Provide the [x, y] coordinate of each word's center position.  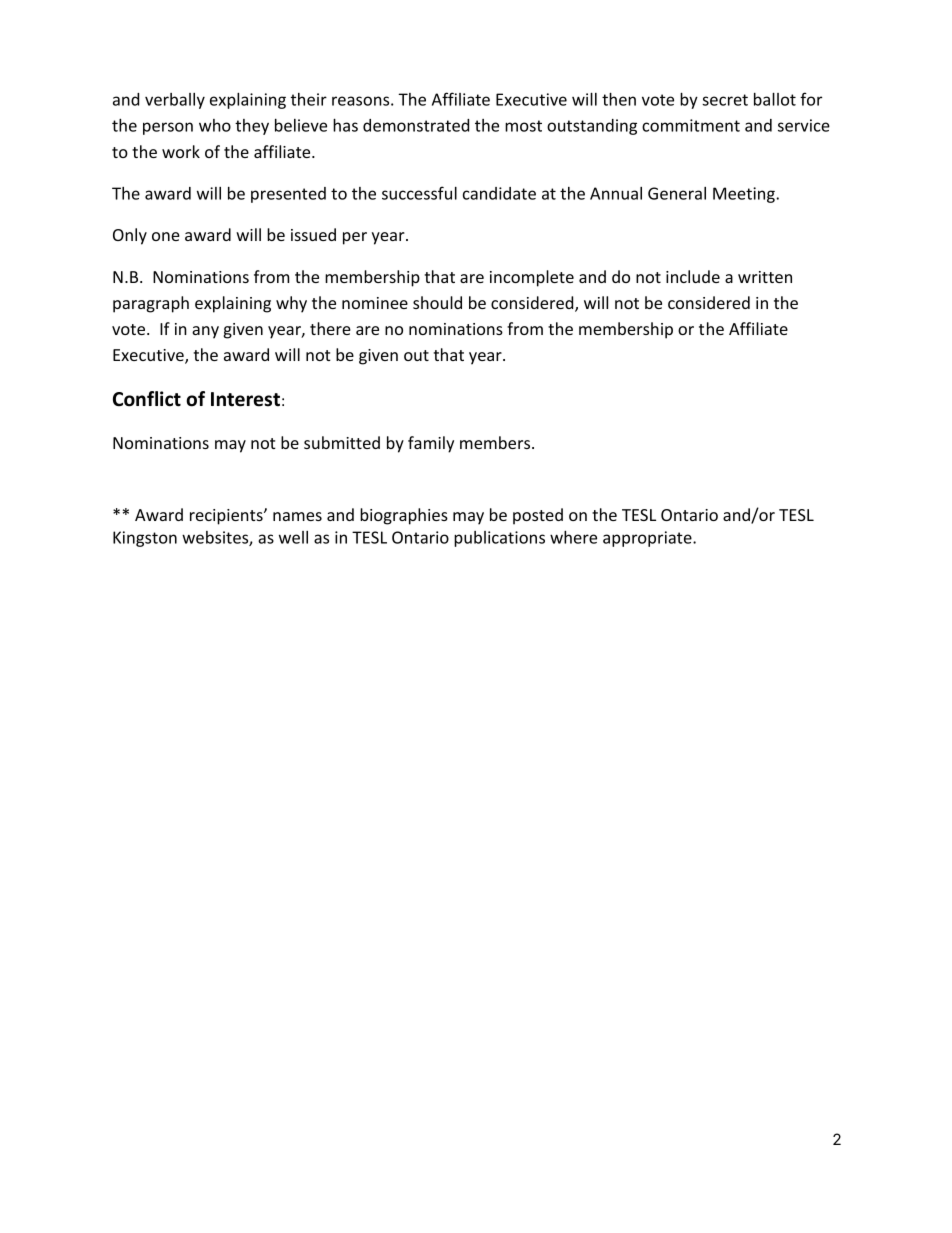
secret [725, 100]
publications [499, 539]
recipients [227, 517]
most [523, 126]
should [437, 302]
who [215, 125]
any [205, 332]
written [765, 277]
